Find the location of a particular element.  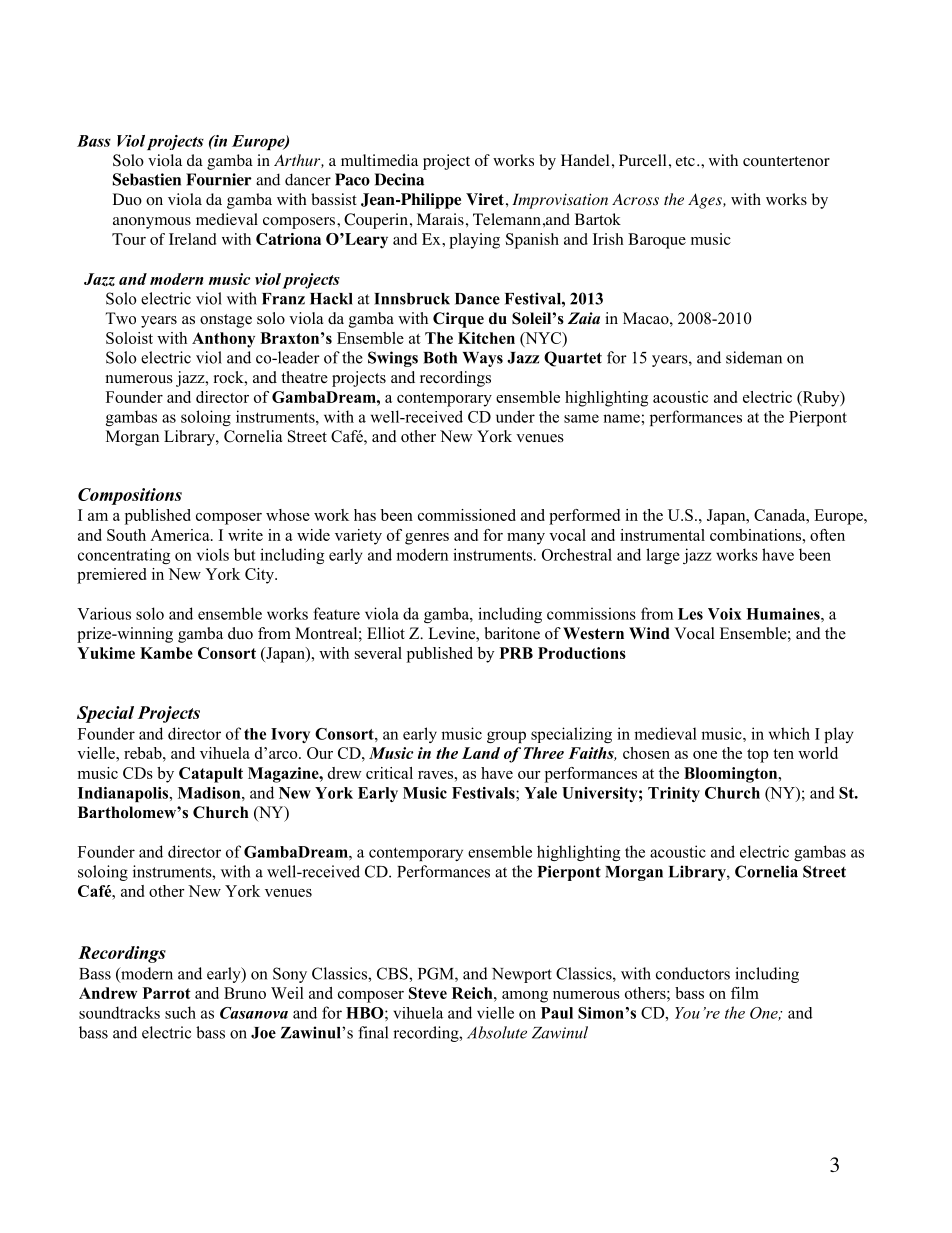

City is located at coordinates (261, 576).
